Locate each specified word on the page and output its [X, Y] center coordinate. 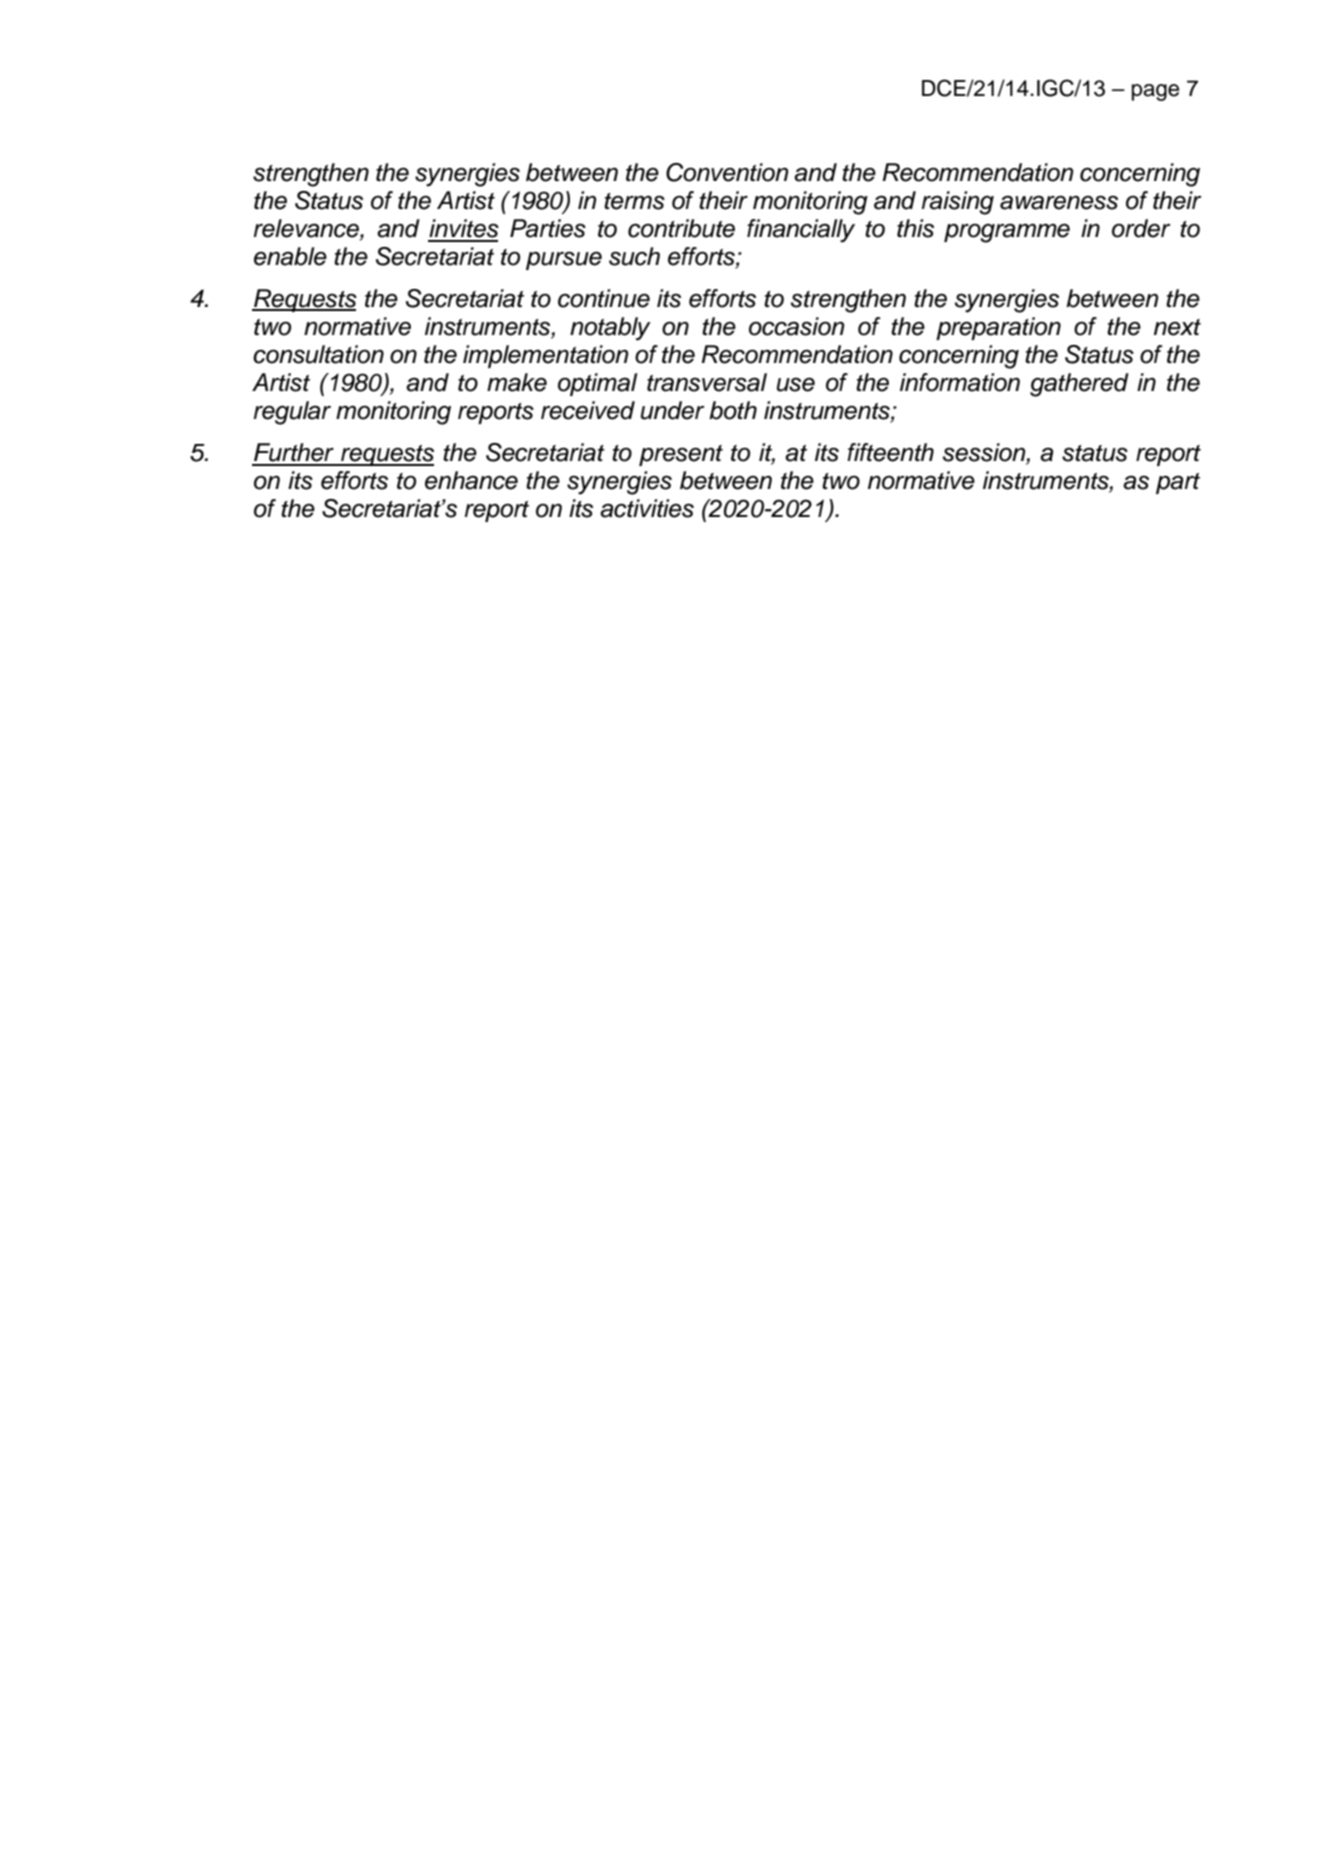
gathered [1079, 385]
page [1155, 92]
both [733, 410]
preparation [998, 328]
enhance [471, 480]
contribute [681, 228]
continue [604, 298]
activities [647, 508]
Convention [727, 172]
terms [634, 201]
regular [292, 413]
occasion [796, 326]
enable [290, 256]
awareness [1059, 202]
